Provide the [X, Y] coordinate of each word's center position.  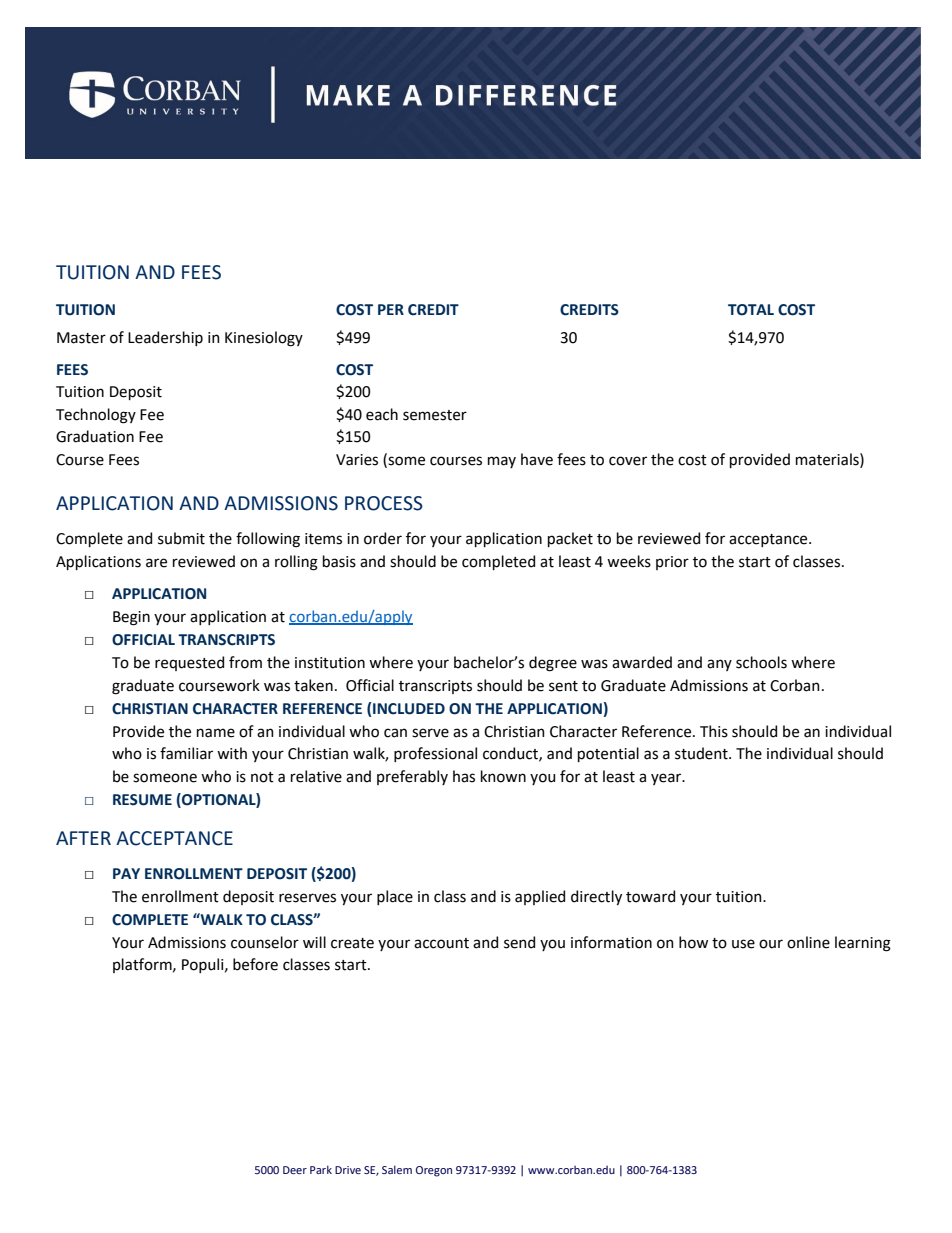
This [714, 731]
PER [391, 309]
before [255, 964]
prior [672, 563]
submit [181, 538]
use [743, 944]
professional [435, 754]
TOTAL [751, 310]
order [383, 538]
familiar [186, 753]
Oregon [434, 1171]
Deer [295, 1170]
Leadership [165, 338]
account [441, 943]
